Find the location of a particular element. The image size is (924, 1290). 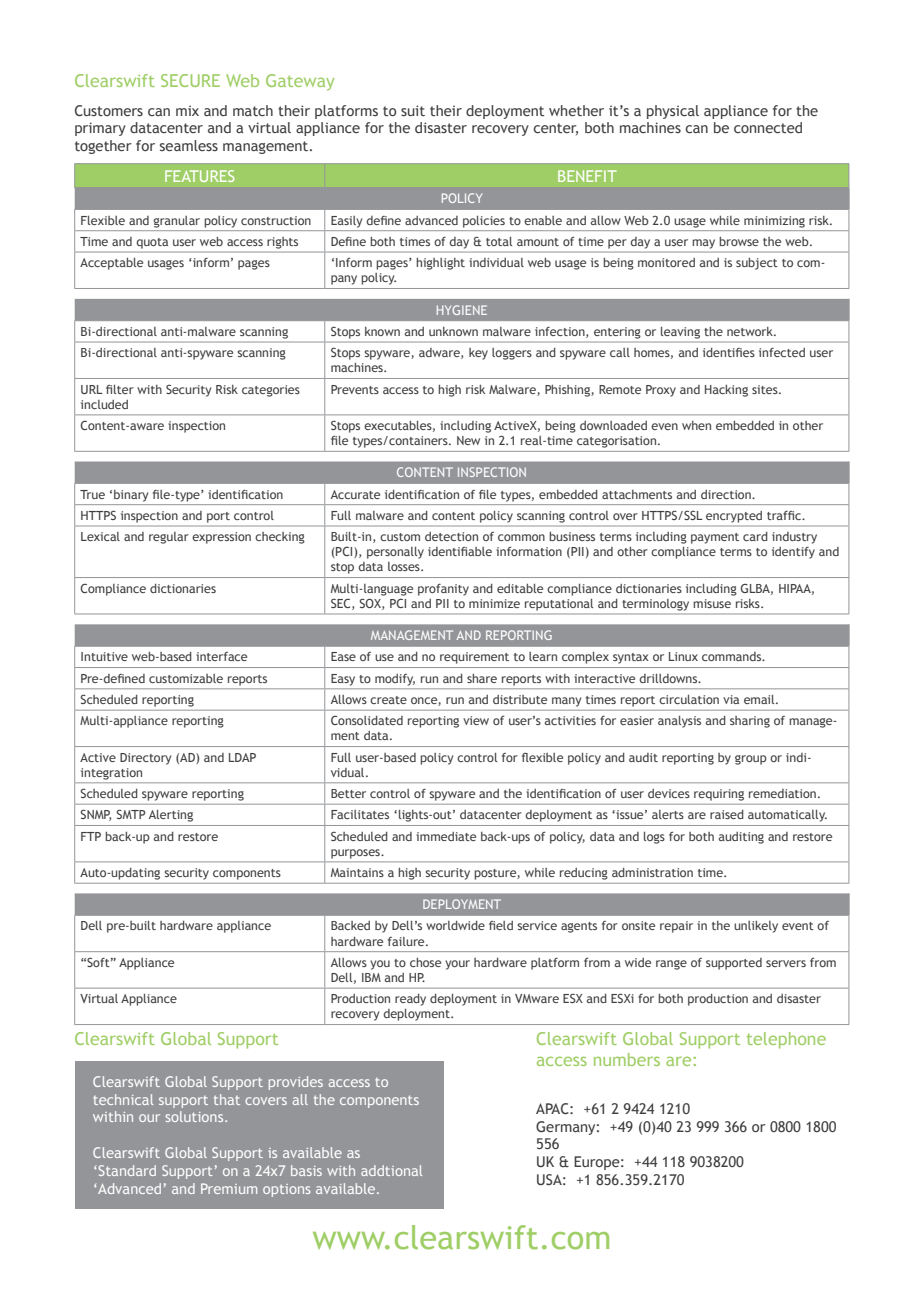

immediate is located at coordinates (446, 836).
